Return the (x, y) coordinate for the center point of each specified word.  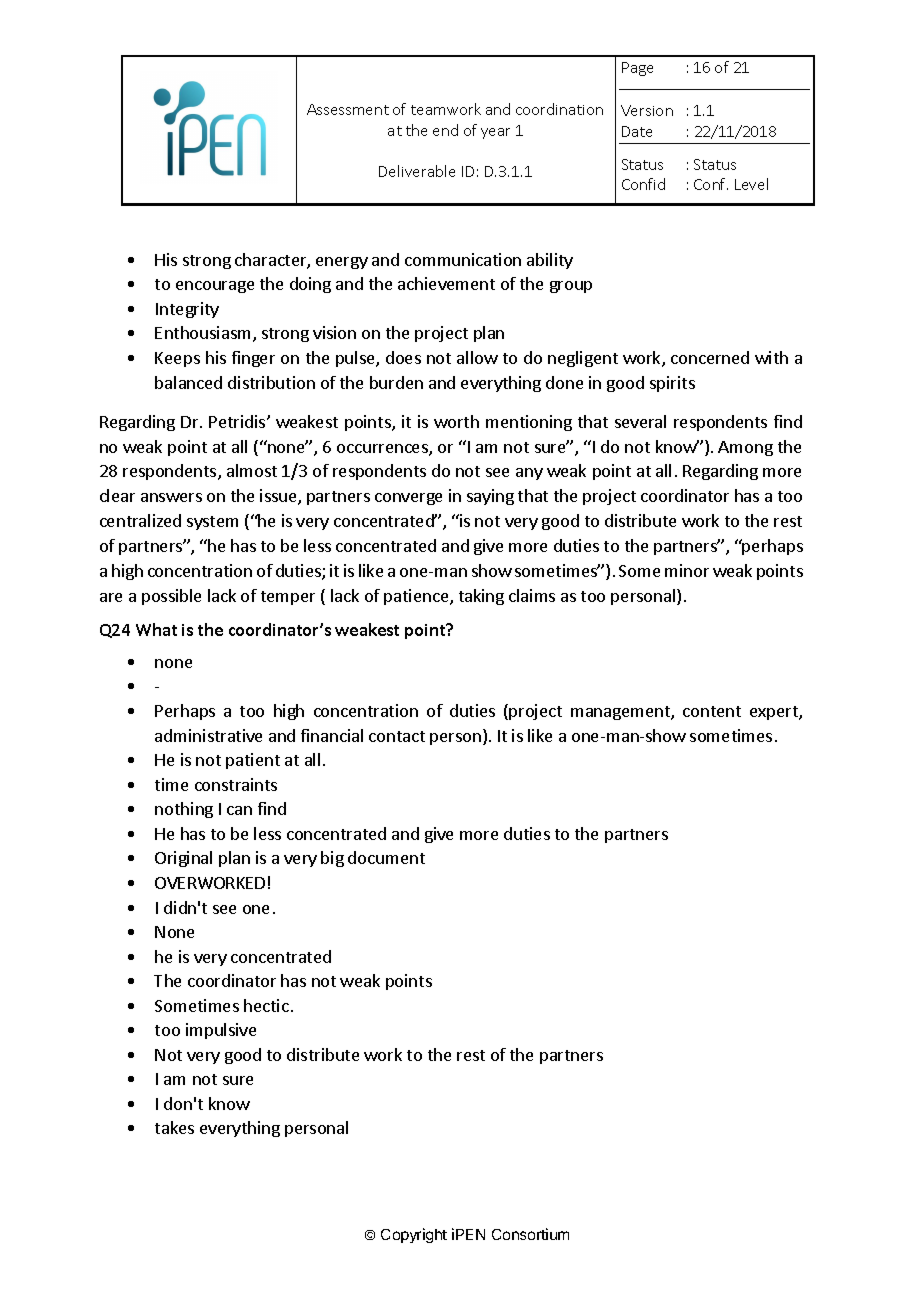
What (156, 629)
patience (417, 597)
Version (647, 110)
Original (183, 859)
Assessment (348, 109)
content (712, 711)
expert (775, 713)
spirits (672, 384)
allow (477, 357)
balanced (188, 382)
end (445, 130)
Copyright (414, 1235)
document (386, 857)
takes (174, 1127)
